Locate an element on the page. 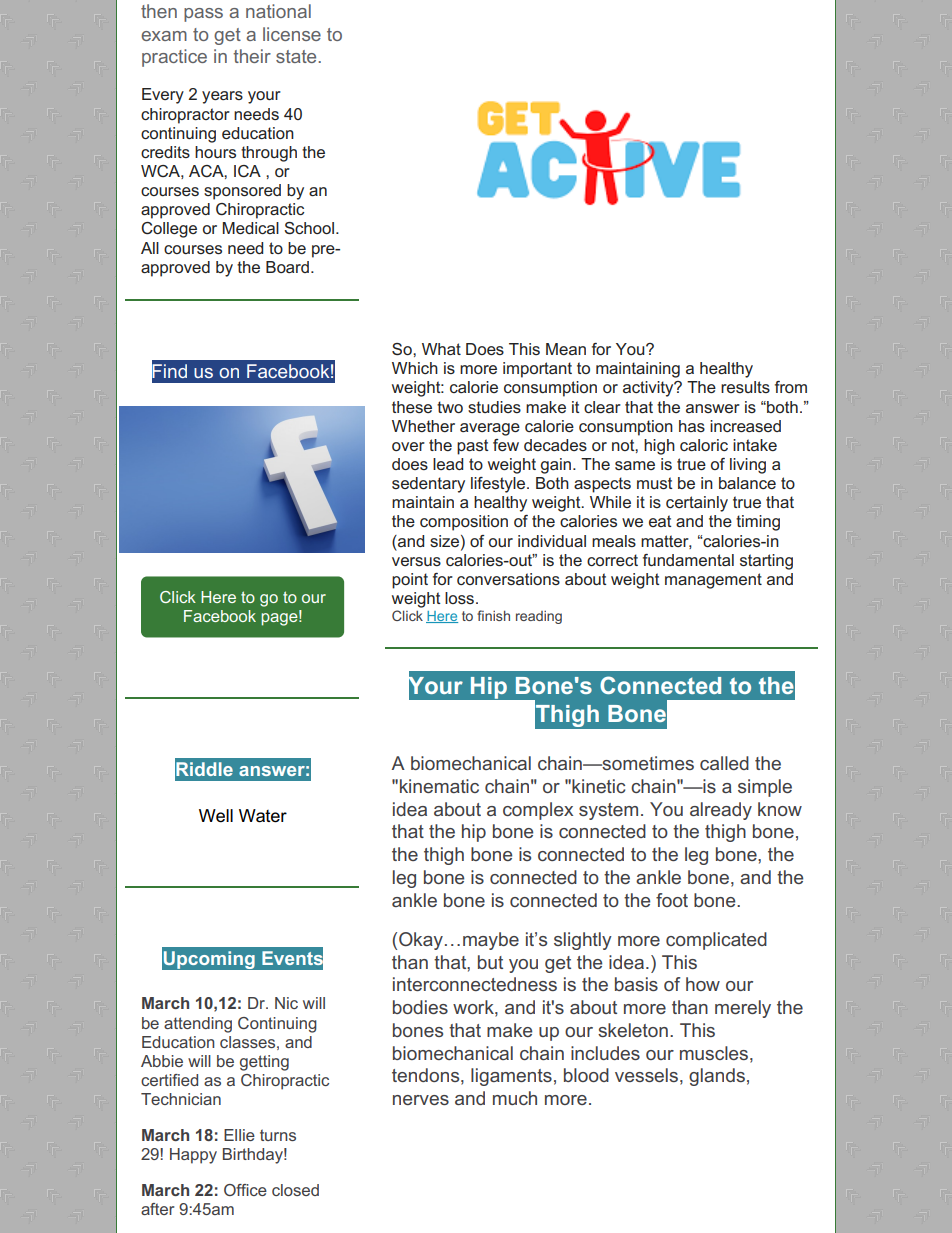 The width and height of the image is (952, 1233). lifestyle is located at coordinates (499, 485).
